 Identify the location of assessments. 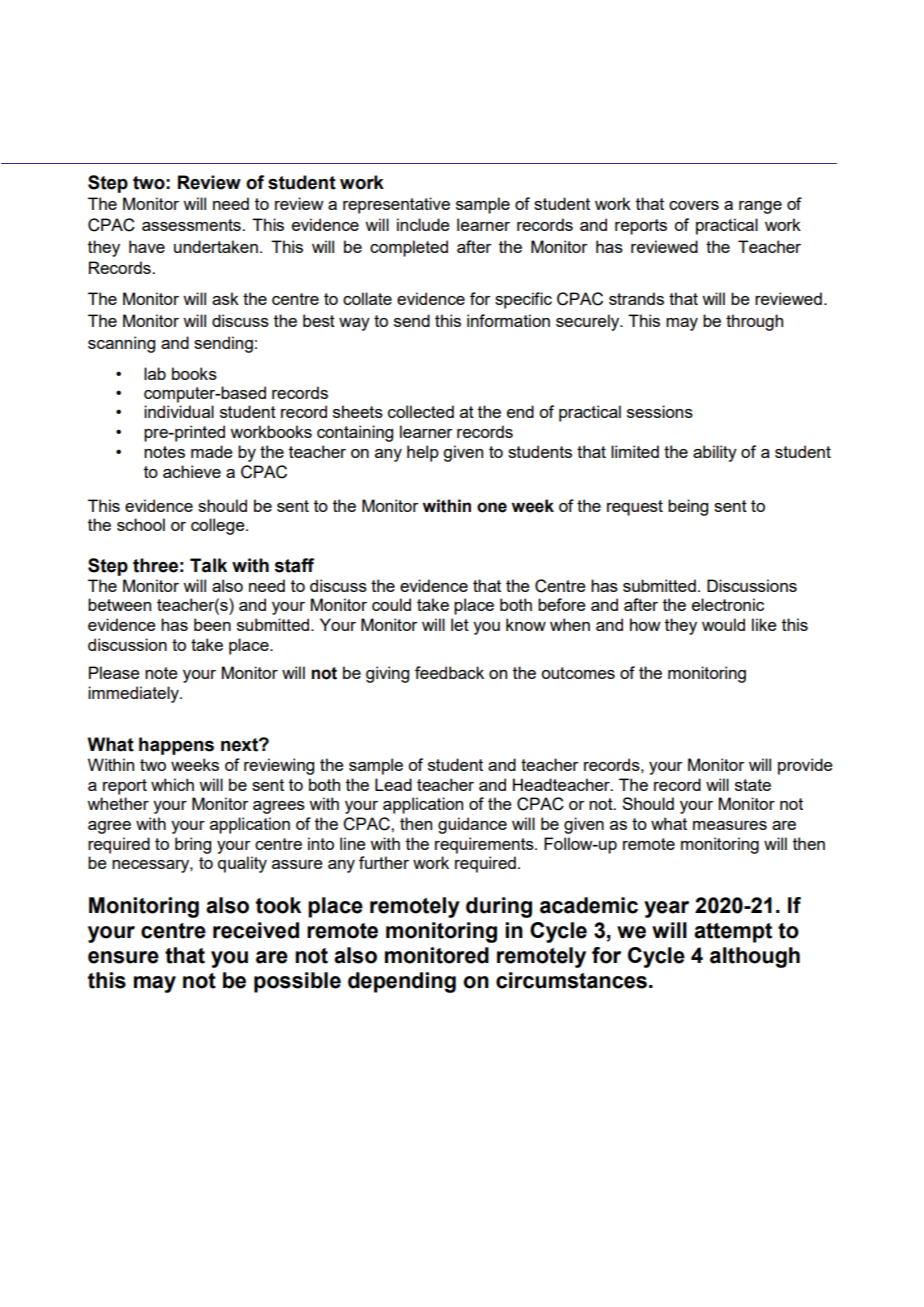
(192, 225).
